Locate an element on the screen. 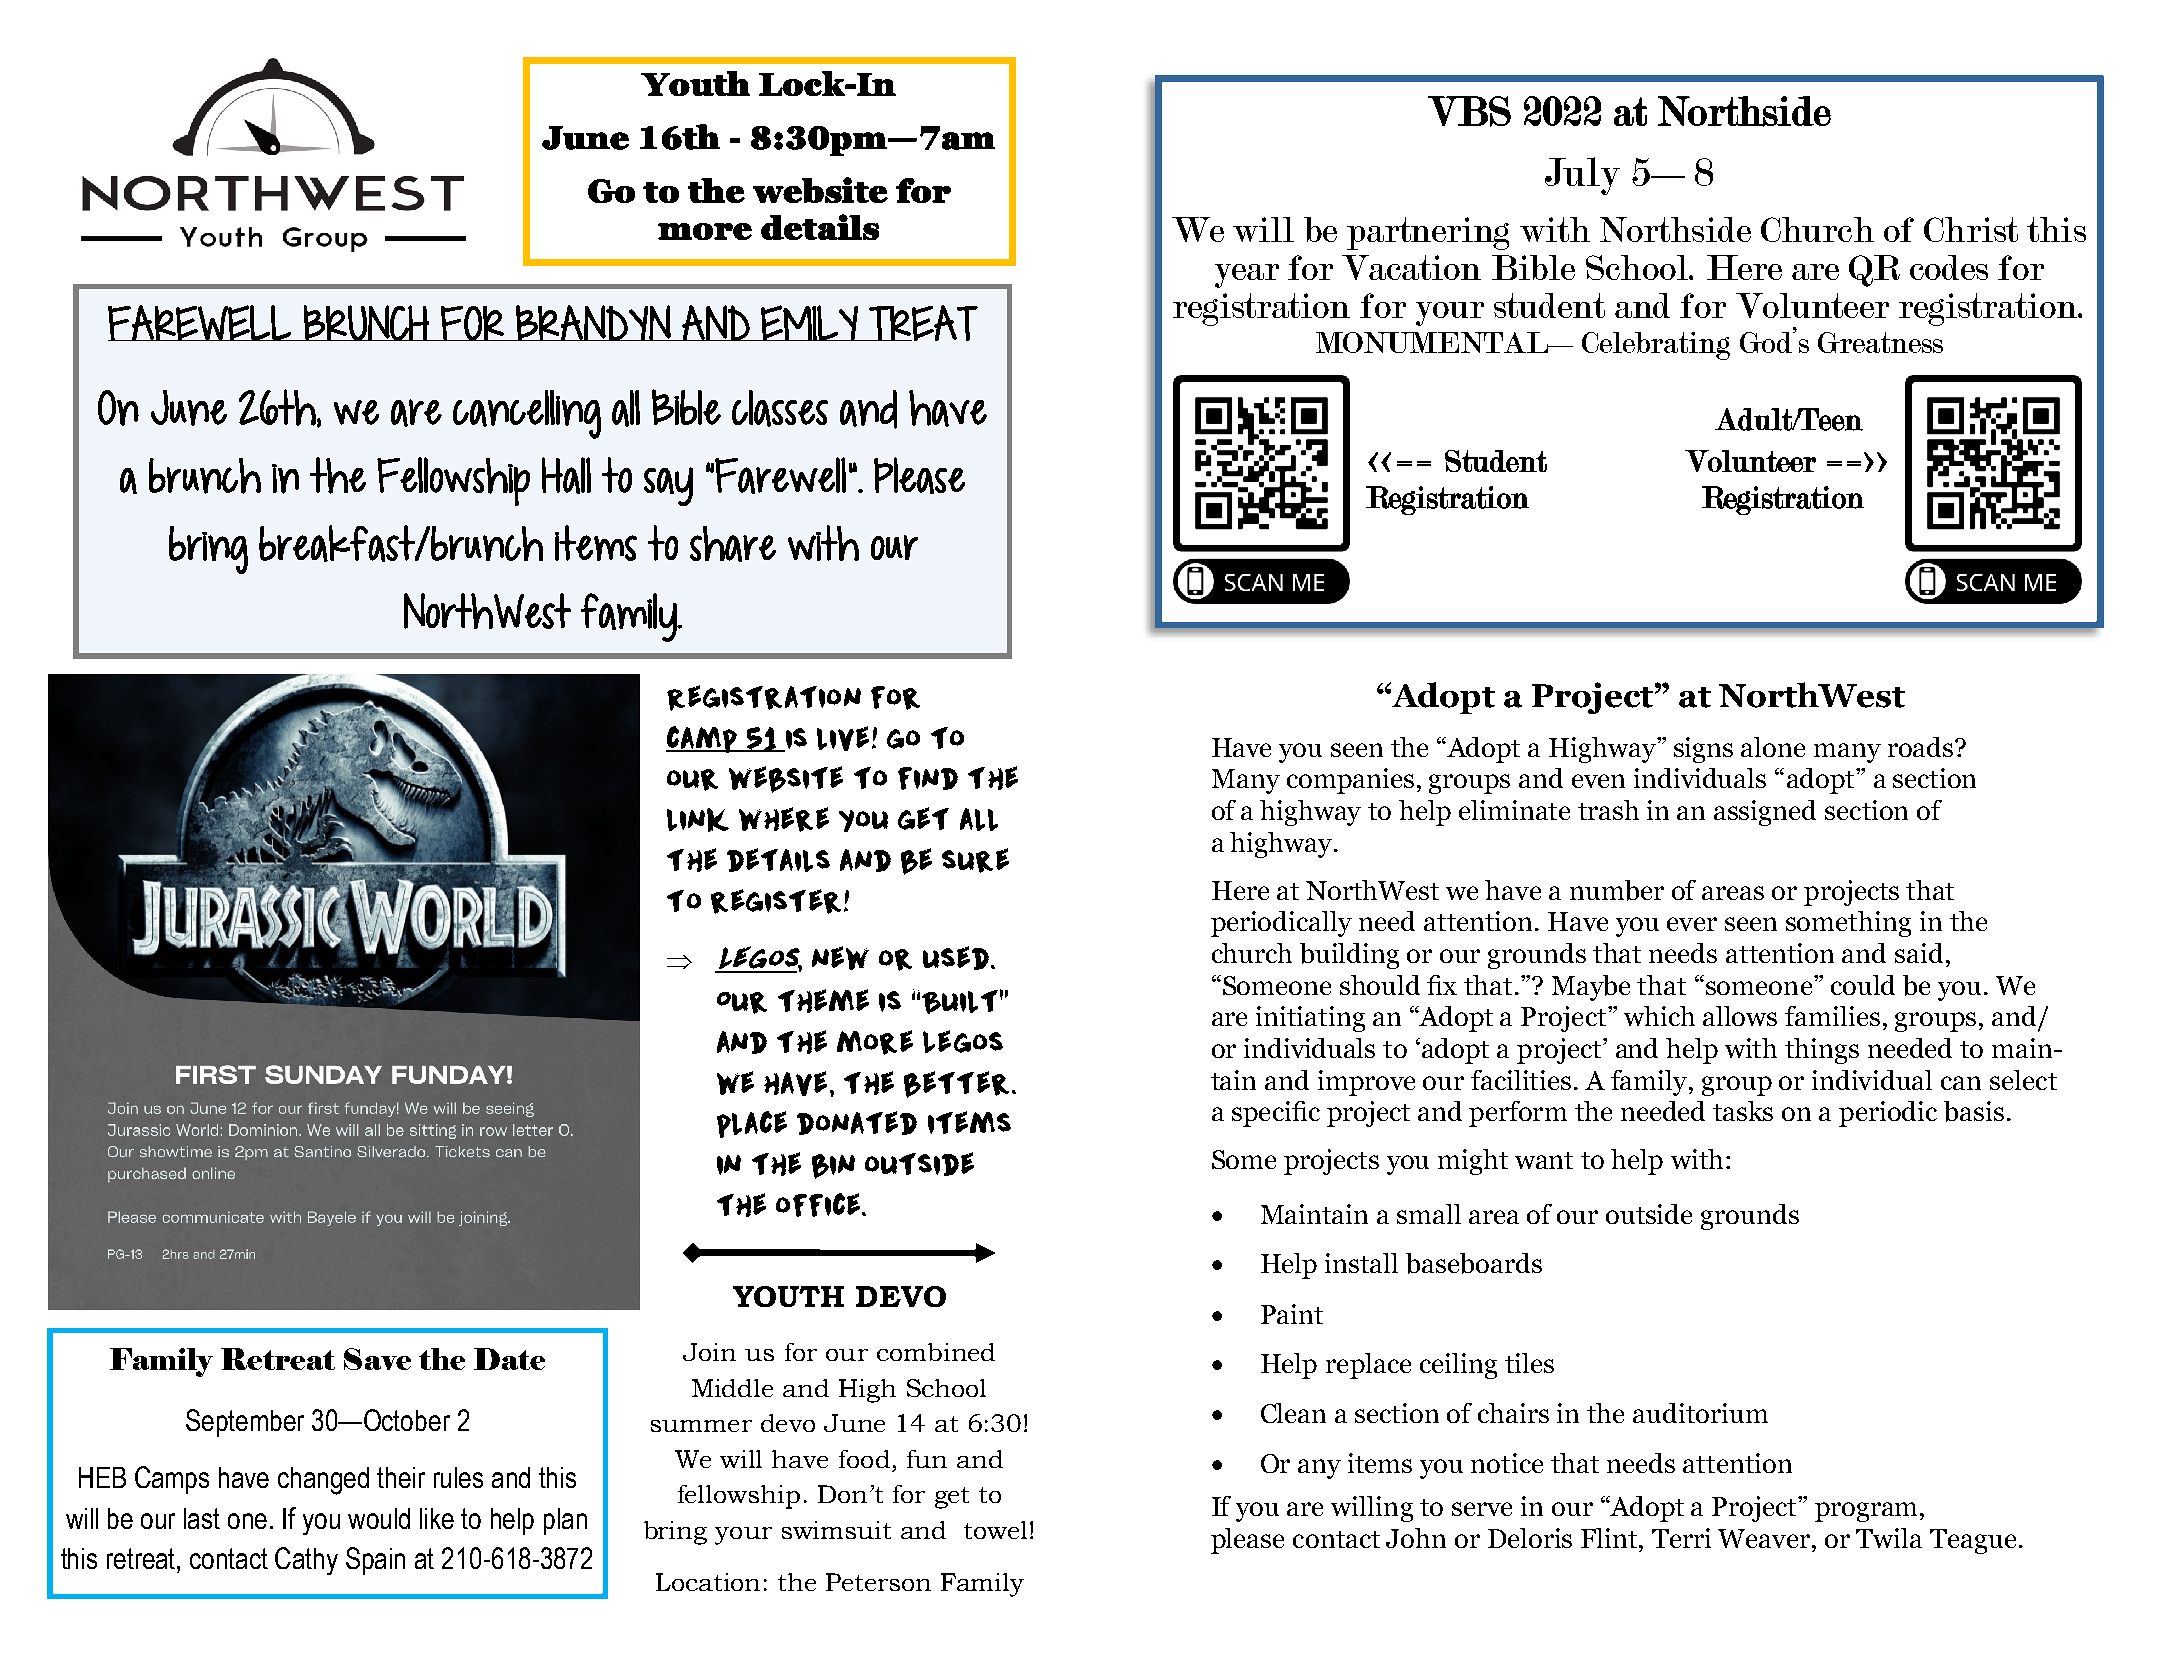 The width and height of the screenshot is (2162, 1671). find is located at coordinates (928, 778).
